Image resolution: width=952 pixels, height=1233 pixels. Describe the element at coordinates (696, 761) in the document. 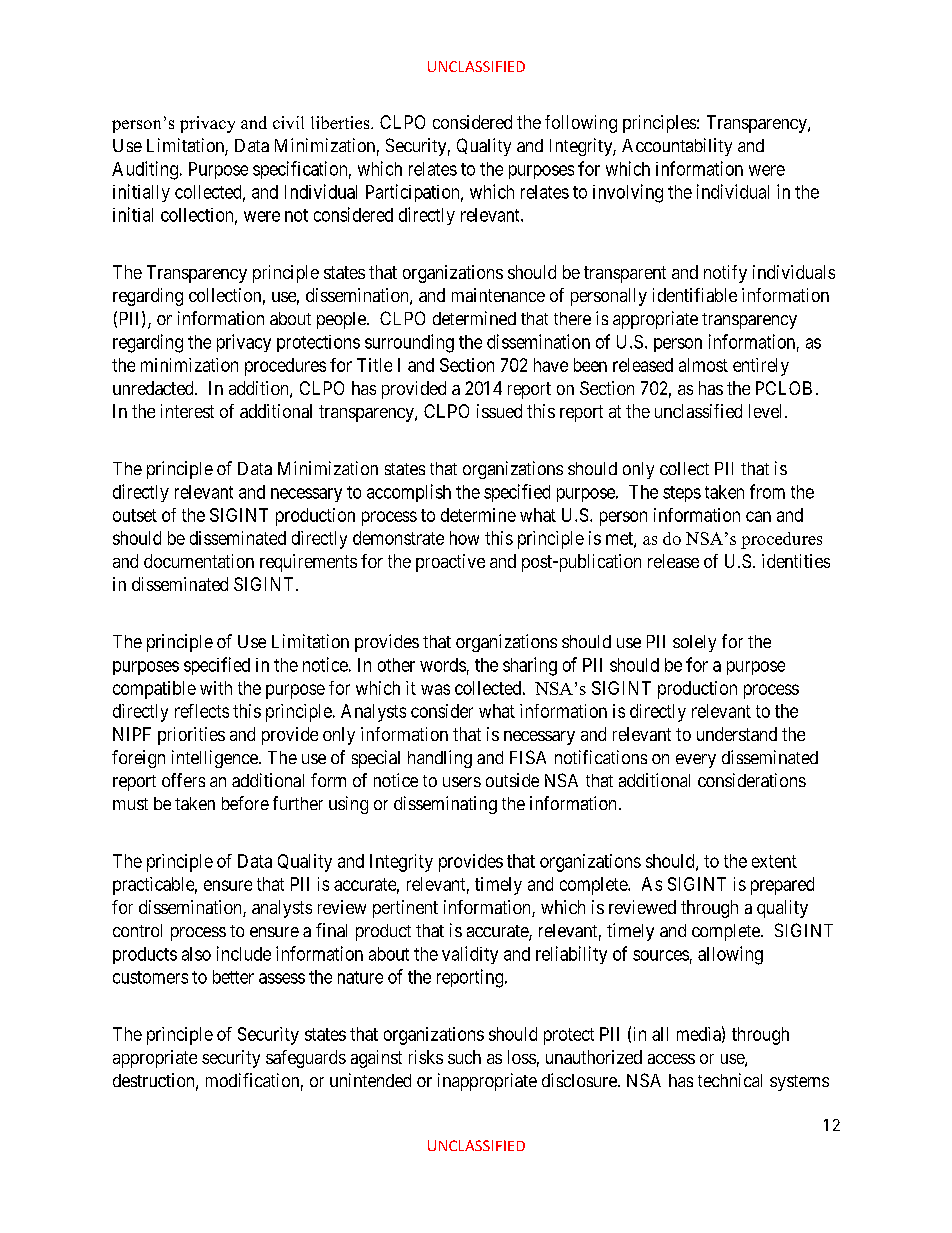

I see `every` at that location.
